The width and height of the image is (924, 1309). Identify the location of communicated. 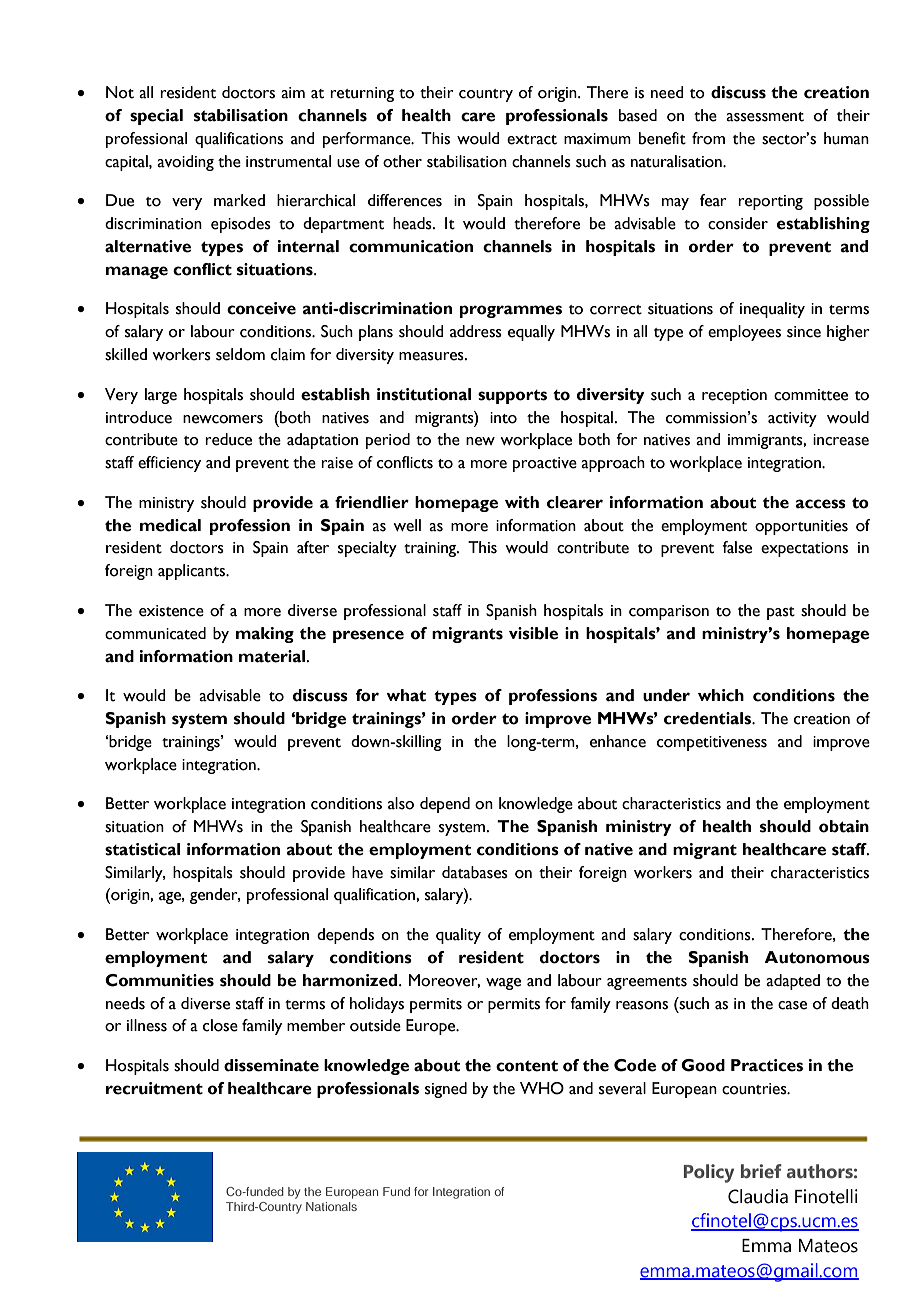
(155, 633).
